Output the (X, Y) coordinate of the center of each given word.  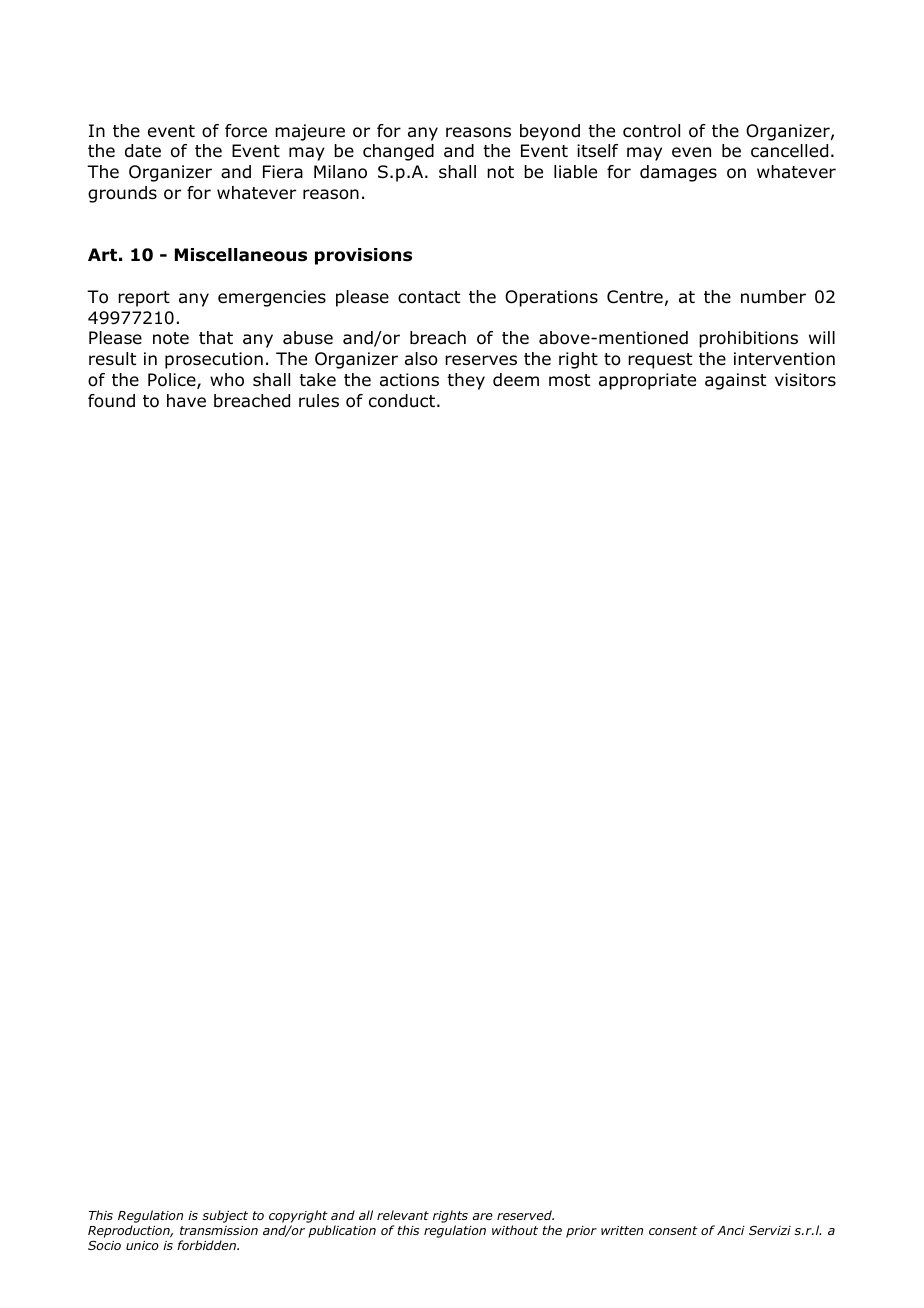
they (466, 381)
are (482, 1216)
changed (398, 152)
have (186, 401)
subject (225, 1216)
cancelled (789, 151)
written (622, 1230)
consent (673, 1230)
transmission (219, 1230)
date (143, 151)
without (515, 1230)
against (735, 381)
